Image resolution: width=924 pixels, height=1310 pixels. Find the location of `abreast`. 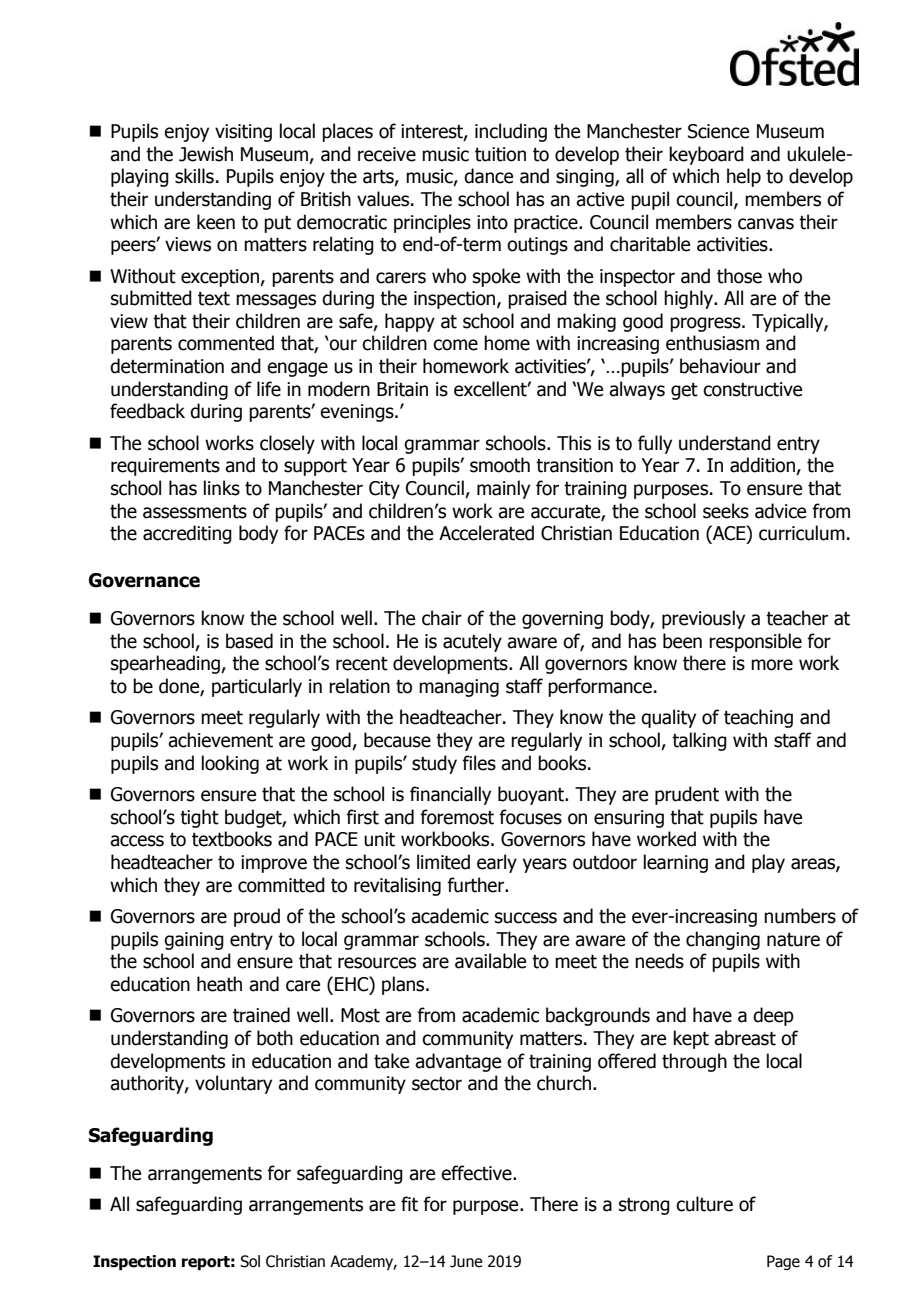

abreast is located at coordinates (745, 1038).
